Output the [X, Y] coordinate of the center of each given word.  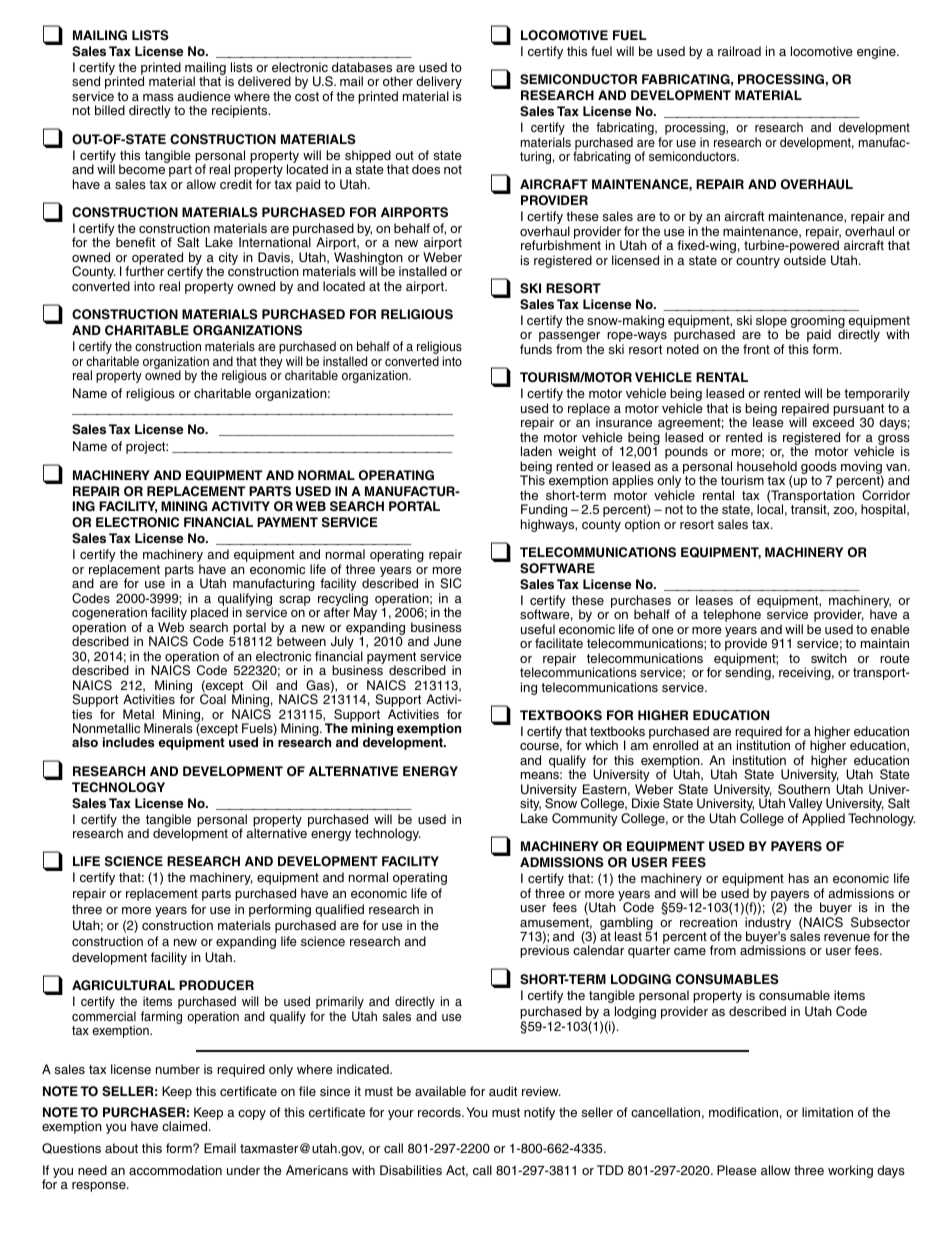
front [756, 349]
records [440, 1112]
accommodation [175, 1170]
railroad [739, 51]
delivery [439, 84]
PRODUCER [216, 985]
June [447, 641]
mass [158, 97]
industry [768, 924]
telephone [732, 615]
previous [544, 951]
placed [209, 615]
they [271, 362]
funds [536, 349]
